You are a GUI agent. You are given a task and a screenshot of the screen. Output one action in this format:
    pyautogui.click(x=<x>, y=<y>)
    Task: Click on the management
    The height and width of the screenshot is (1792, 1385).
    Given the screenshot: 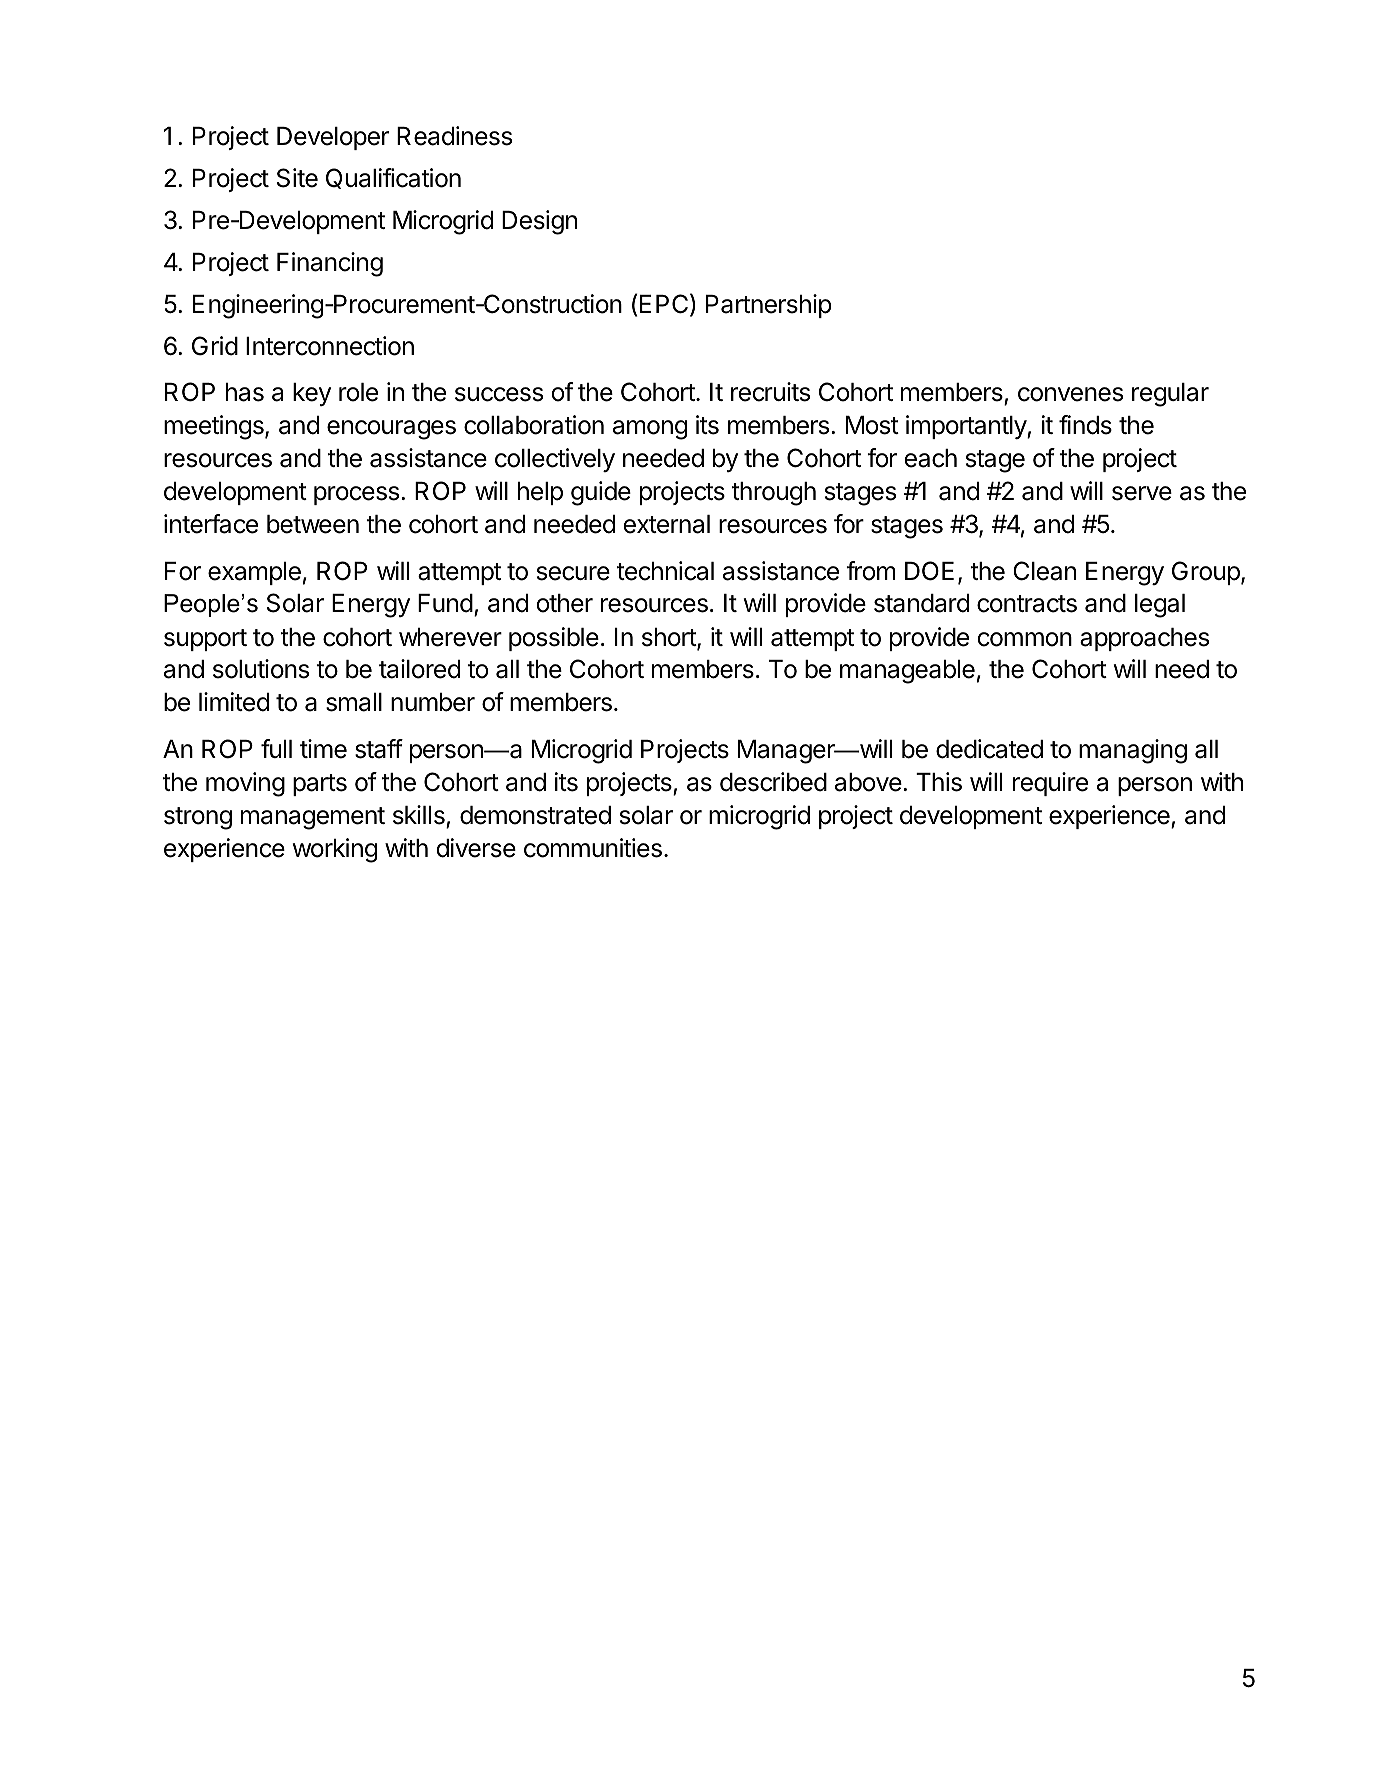 What is the action you would take?
    pyautogui.click(x=313, y=818)
